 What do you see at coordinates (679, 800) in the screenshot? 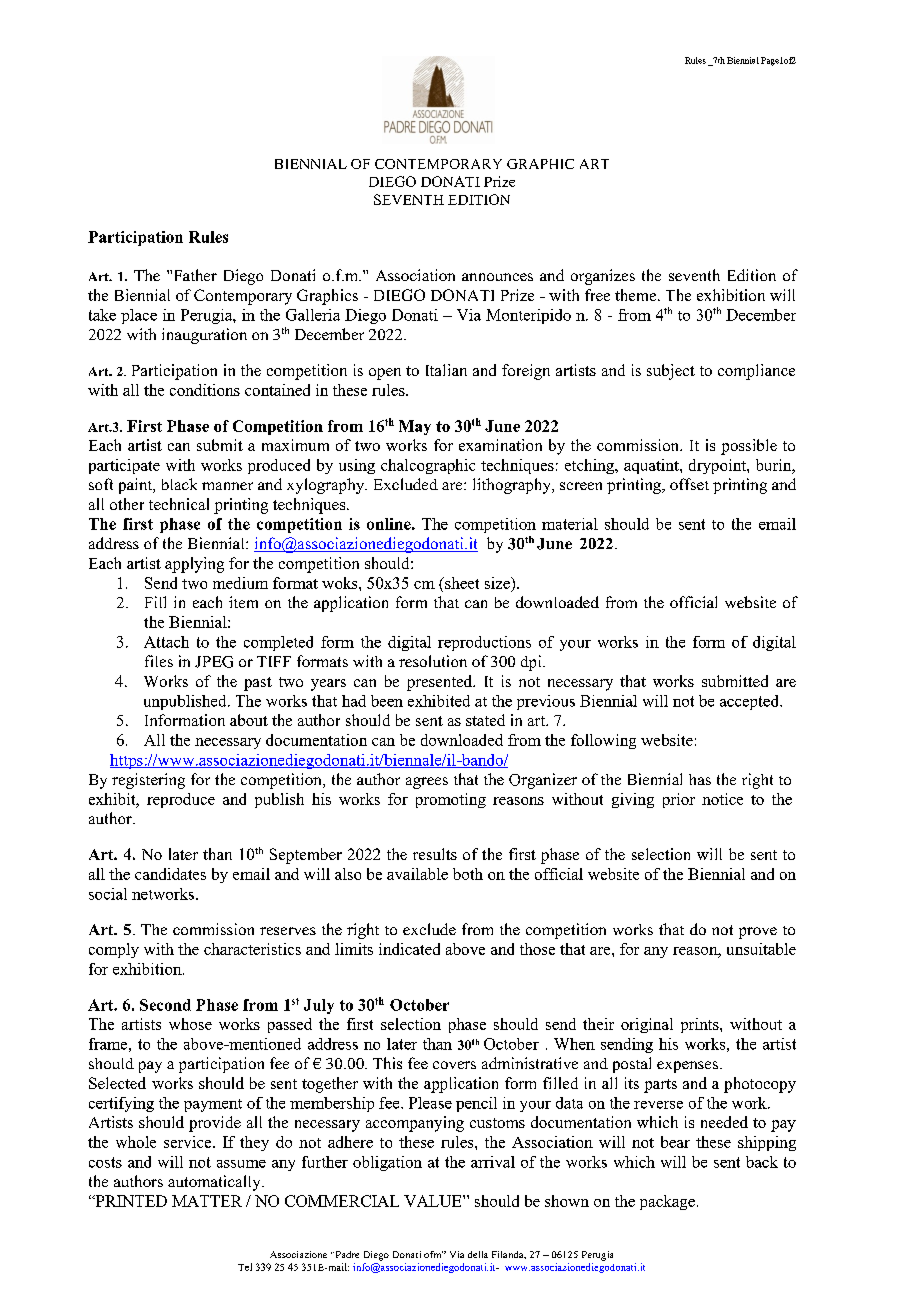
I see `prior` at bounding box center [679, 800].
